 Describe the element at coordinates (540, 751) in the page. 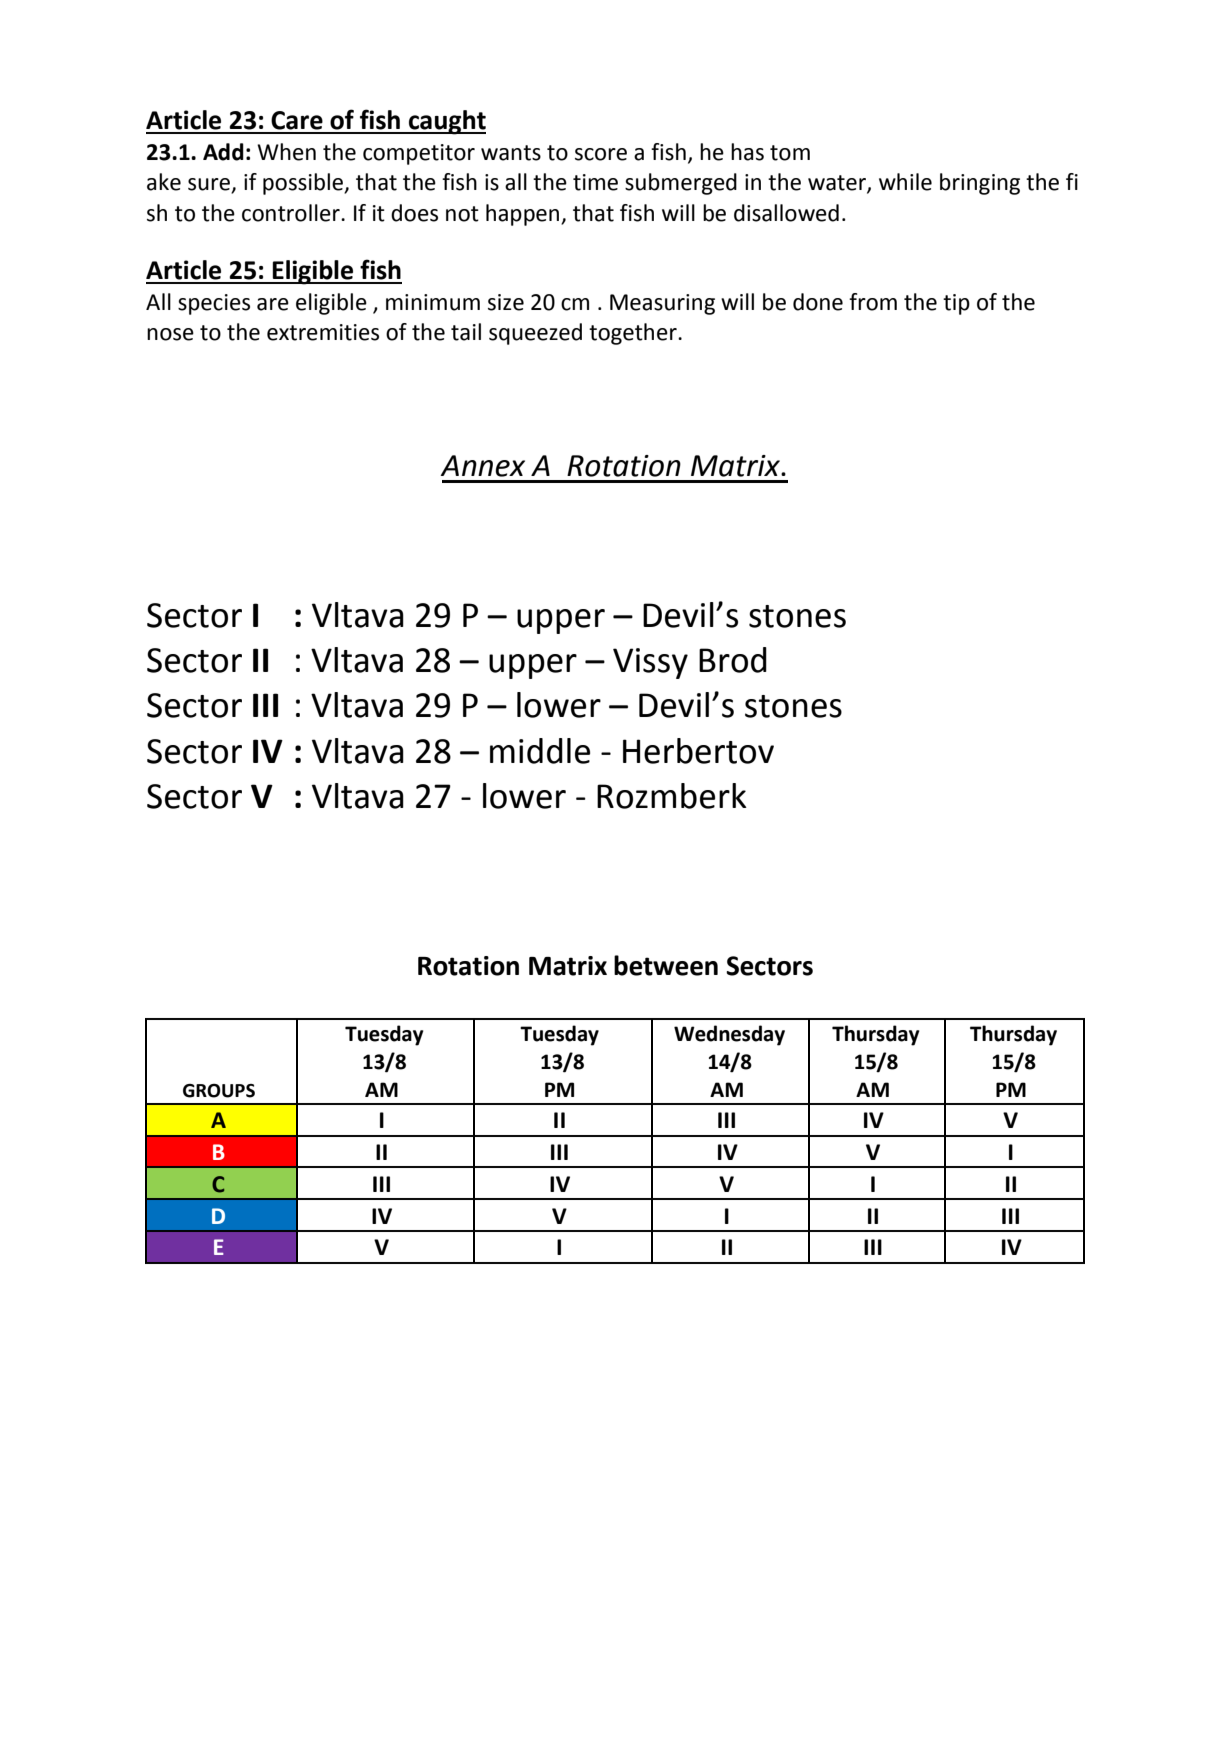

I see `middle` at that location.
